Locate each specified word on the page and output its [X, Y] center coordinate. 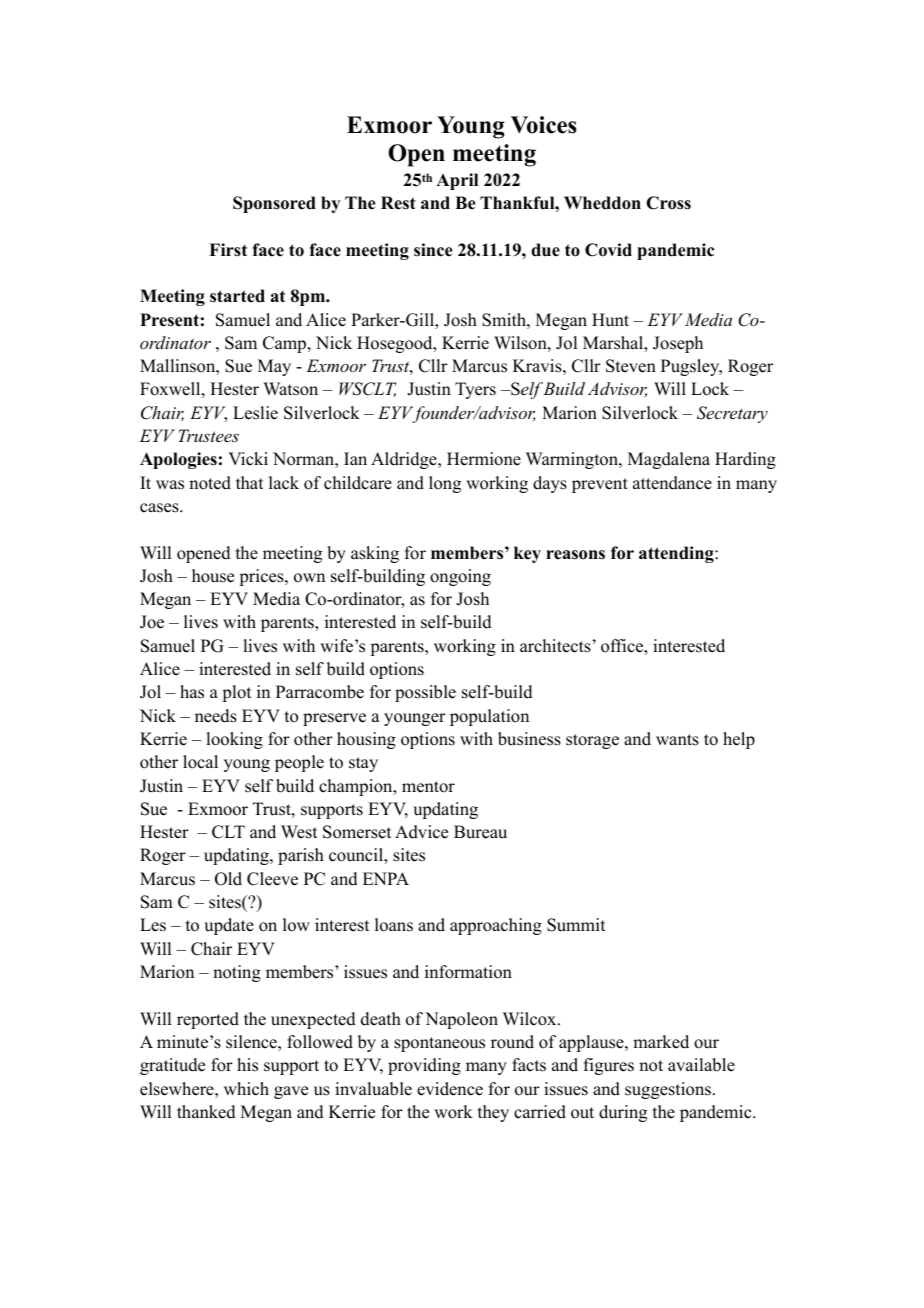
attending [677, 554]
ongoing [460, 577]
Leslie [255, 413]
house [213, 576]
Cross [668, 203]
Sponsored [274, 204]
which [246, 1089]
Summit [576, 925]
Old [228, 879]
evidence [450, 1089]
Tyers [475, 390]
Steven [631, 366]
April [457, 181]
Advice [421, 832]
